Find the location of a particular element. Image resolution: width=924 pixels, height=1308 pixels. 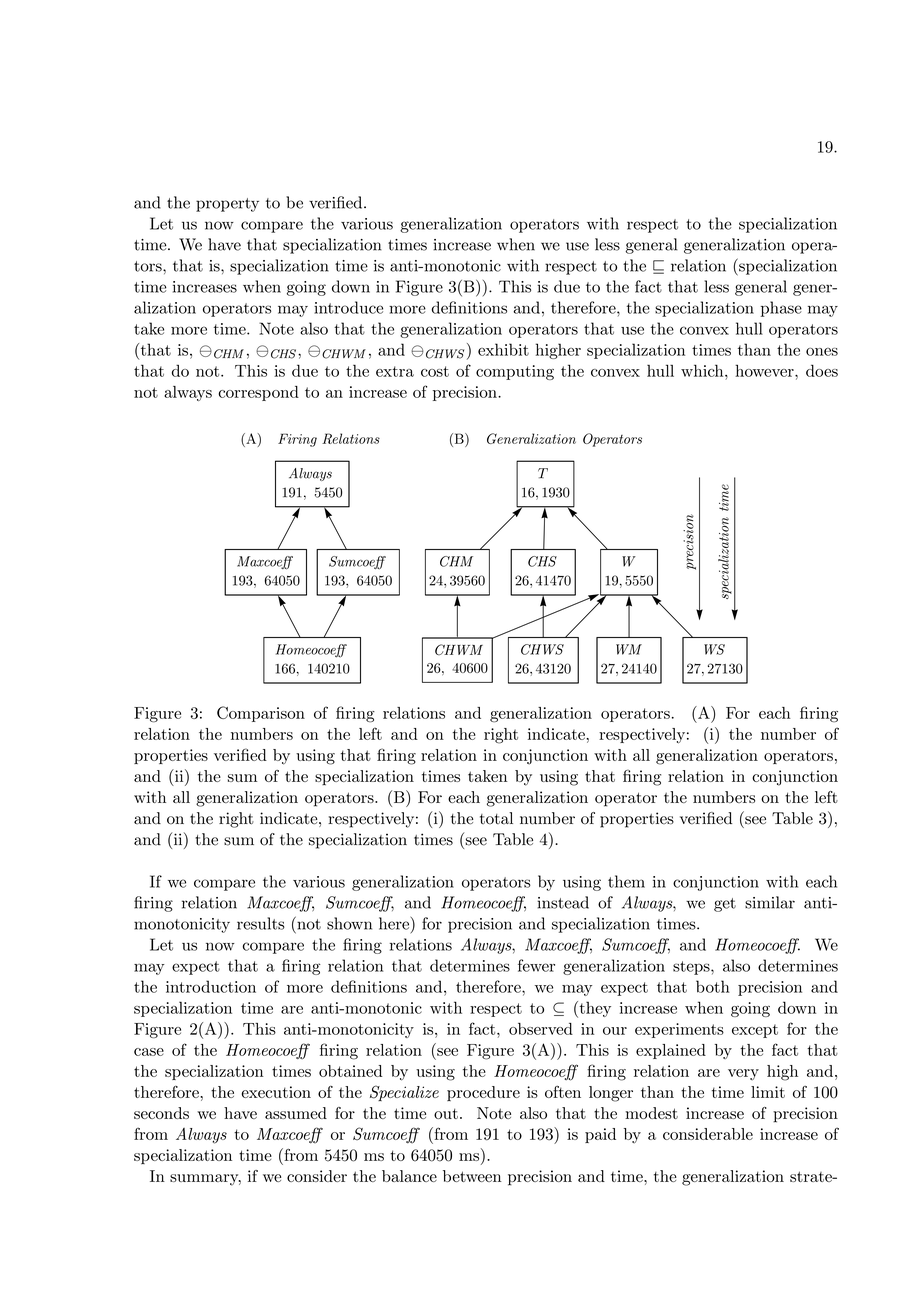

property is located at coordinates (227, 205).
